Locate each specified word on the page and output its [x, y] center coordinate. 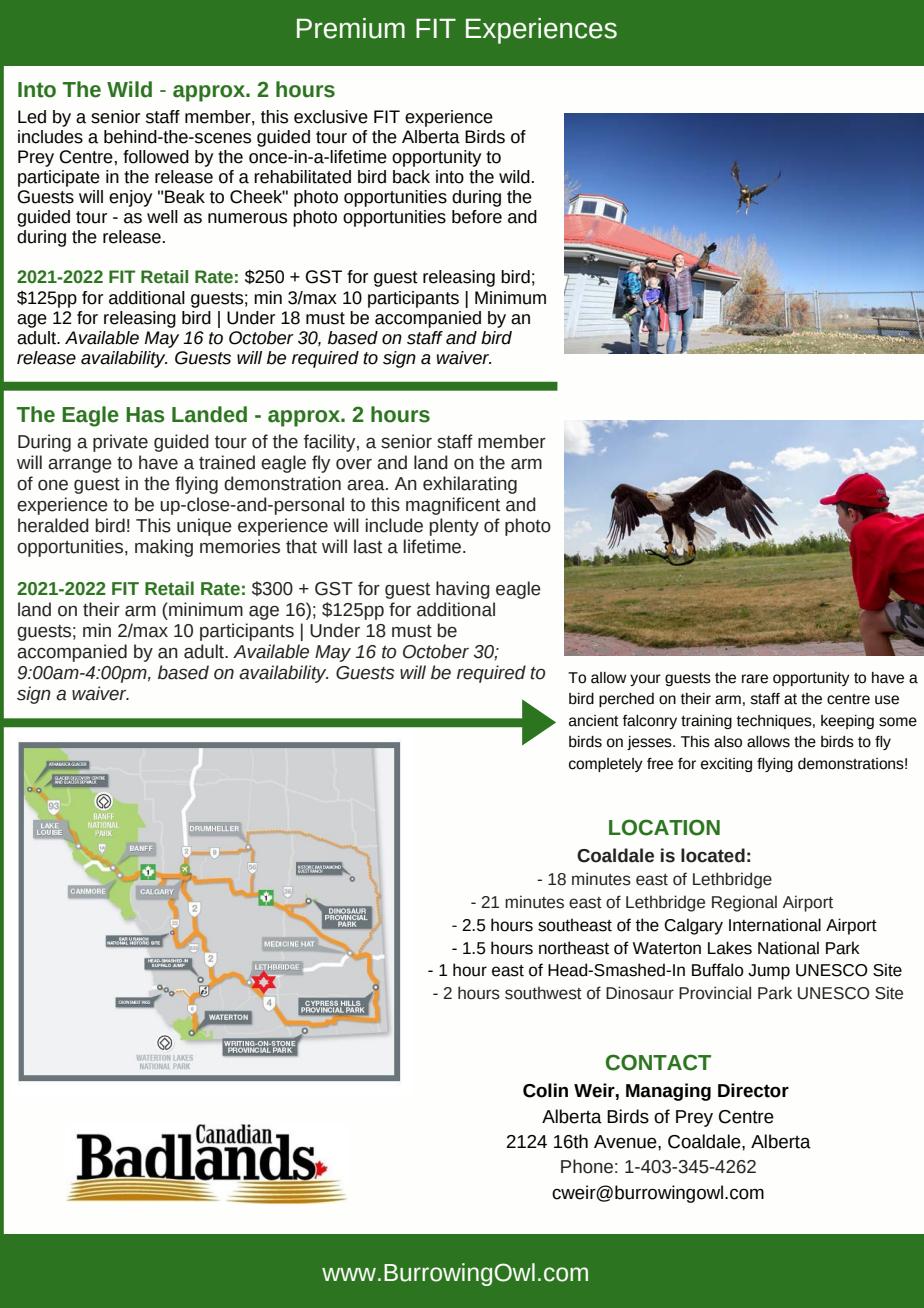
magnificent [453, 506]
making [164, 548]
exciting [726, 765]
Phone [587, 1166]
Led [32, 117]
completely [606, 765]
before [477, 217]
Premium [351, 28]
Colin [545, 1090]
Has [145, 415]
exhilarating [470, 485]
